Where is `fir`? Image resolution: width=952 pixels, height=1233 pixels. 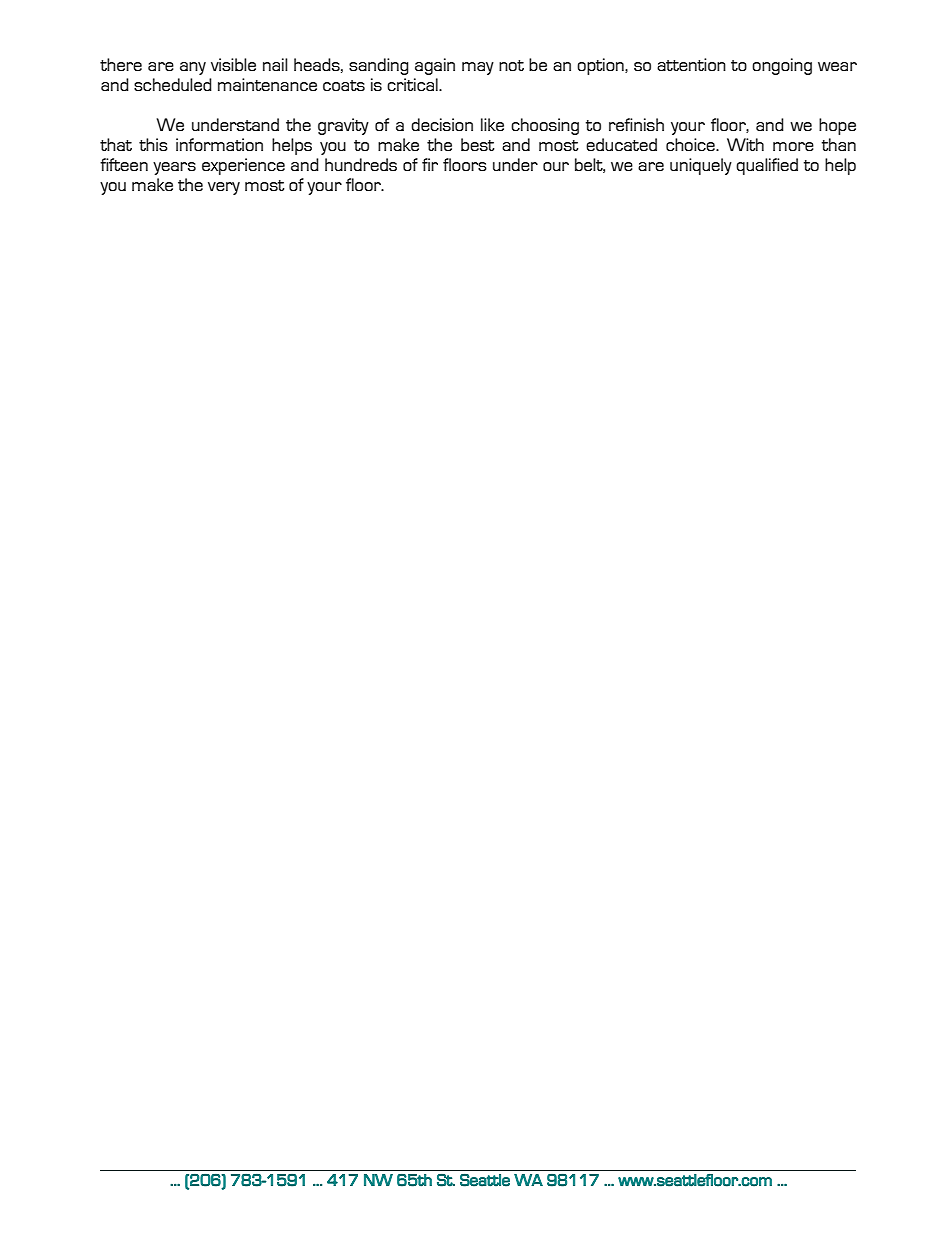
fir is located at coordinates (430, 164).
